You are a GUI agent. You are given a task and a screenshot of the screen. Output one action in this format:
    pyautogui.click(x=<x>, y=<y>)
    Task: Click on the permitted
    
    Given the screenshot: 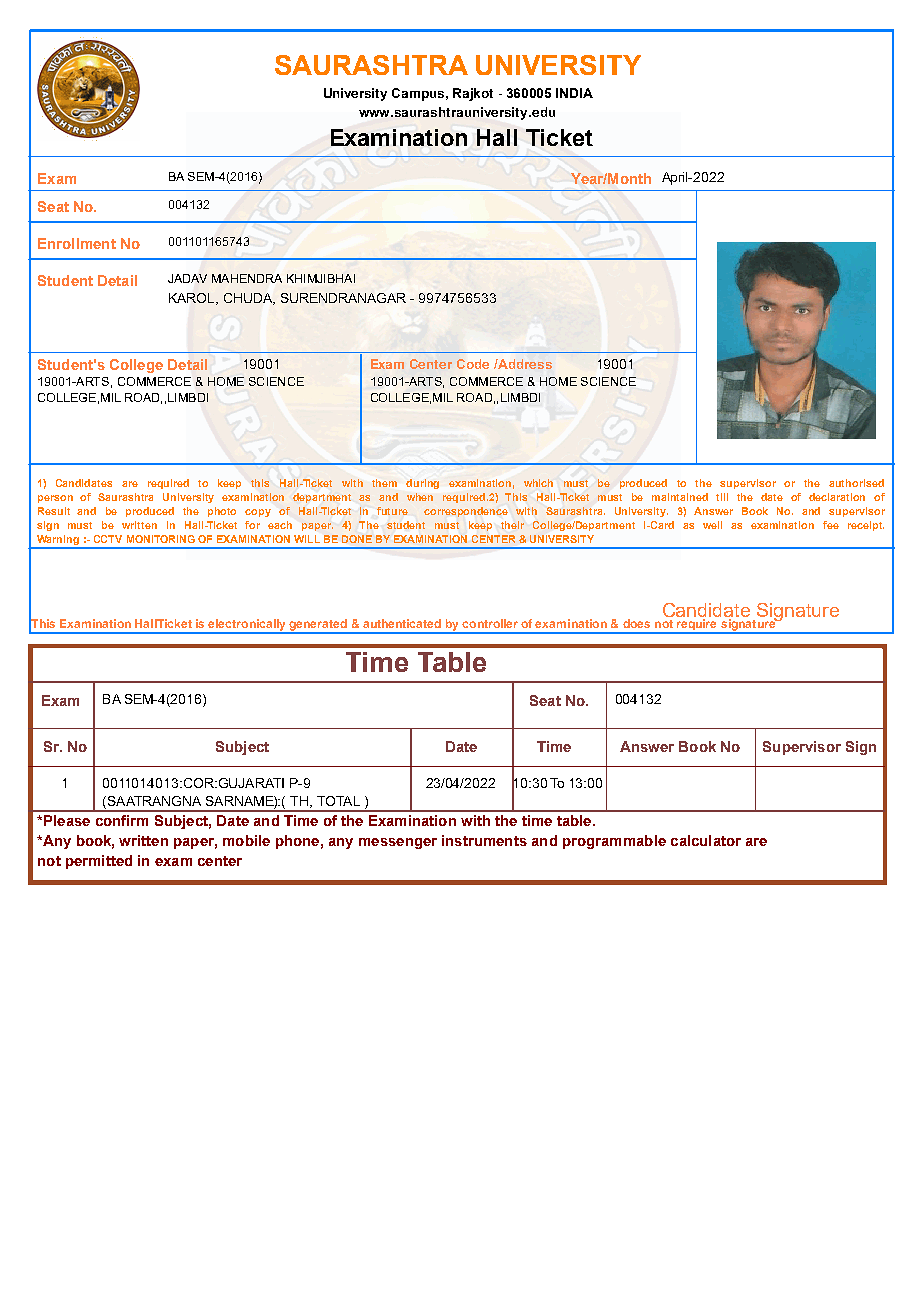 What is the action you would take?
    pyautogui.click(x=99, y=862)
